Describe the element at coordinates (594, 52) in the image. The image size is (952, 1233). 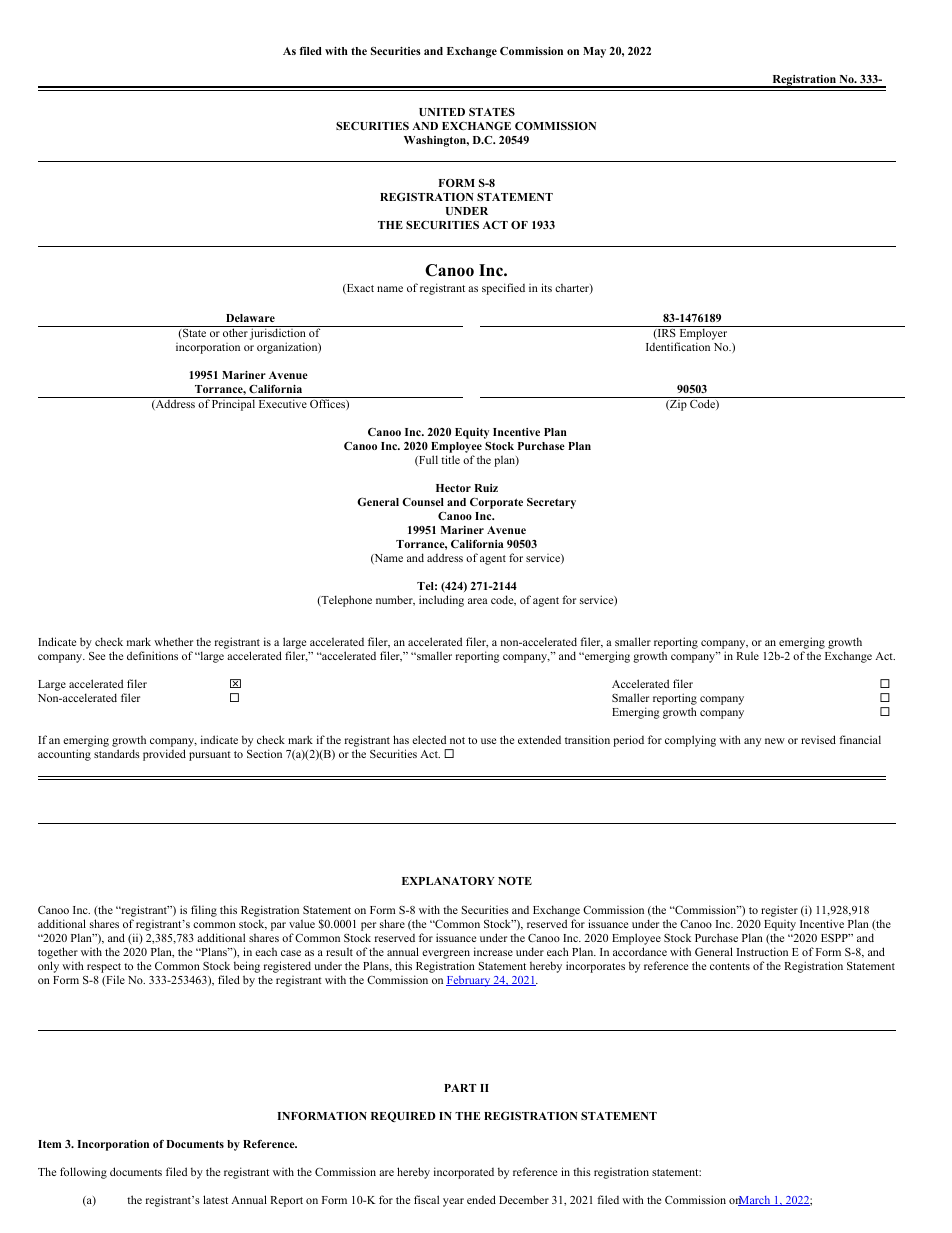
I see `May` at that location.
